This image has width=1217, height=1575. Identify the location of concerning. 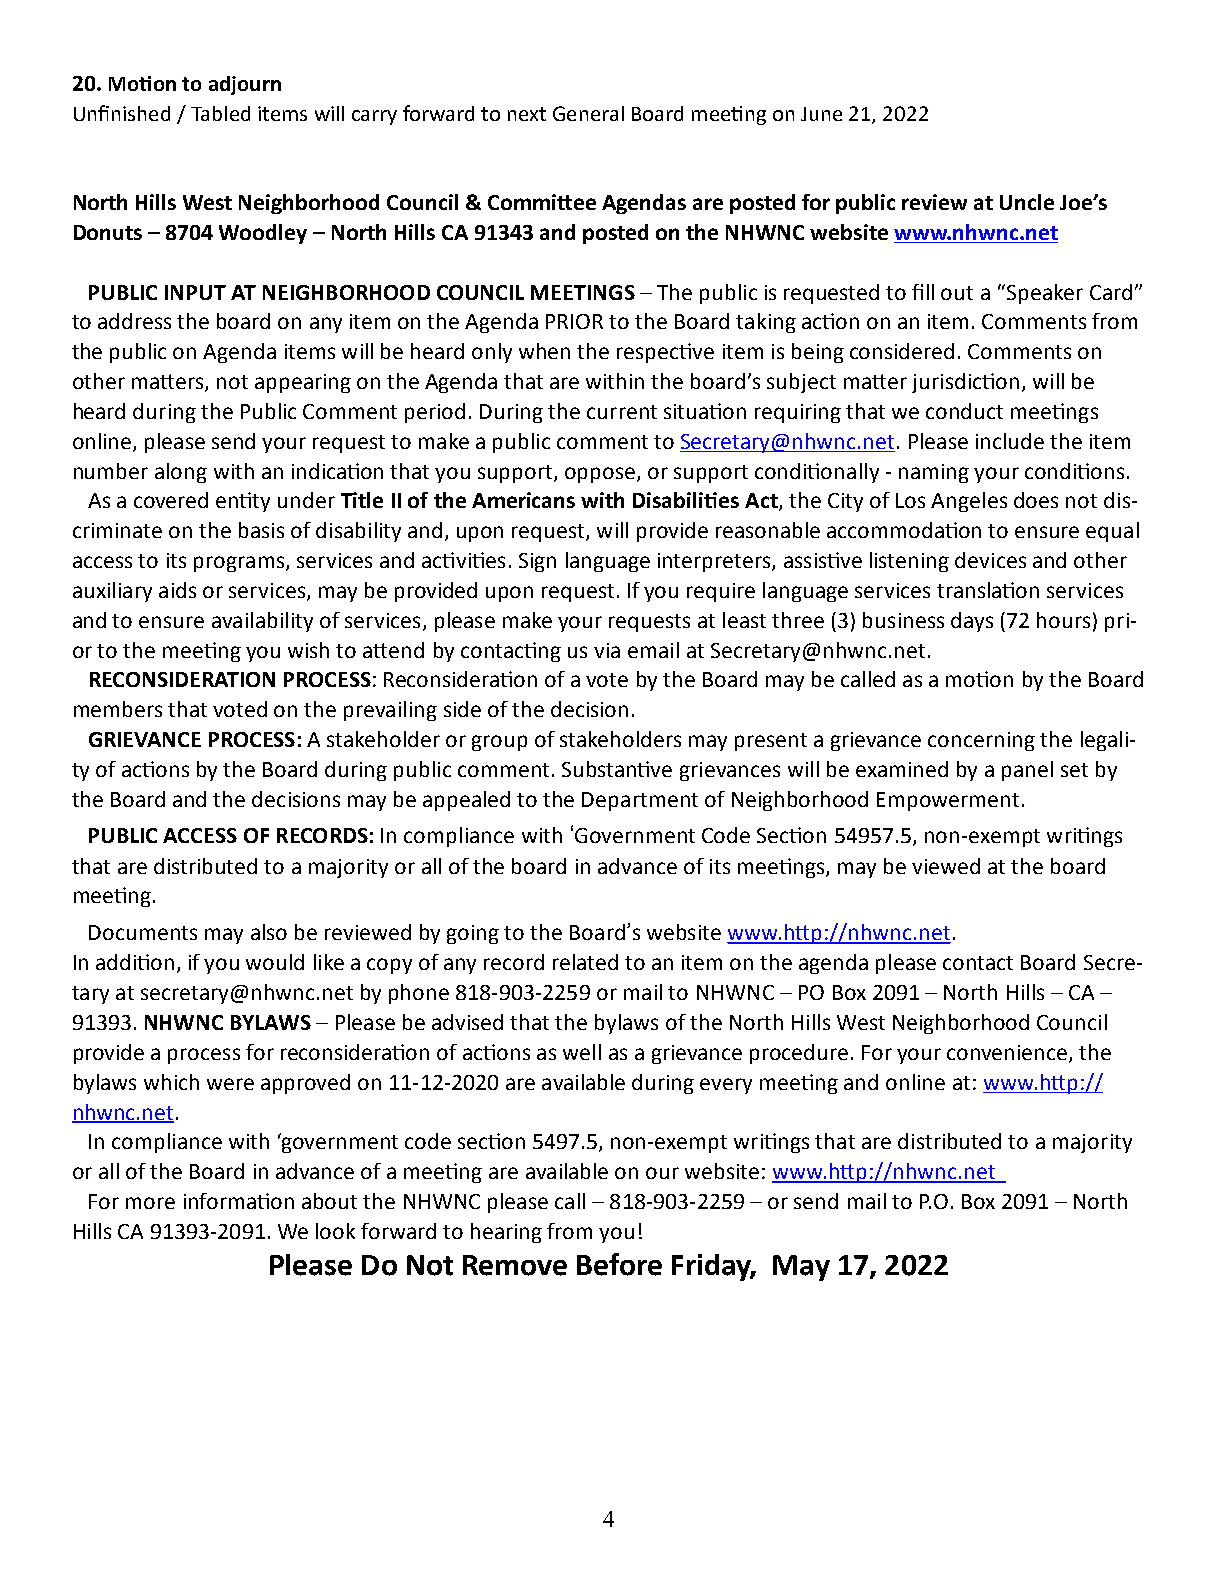
(981, 741).
